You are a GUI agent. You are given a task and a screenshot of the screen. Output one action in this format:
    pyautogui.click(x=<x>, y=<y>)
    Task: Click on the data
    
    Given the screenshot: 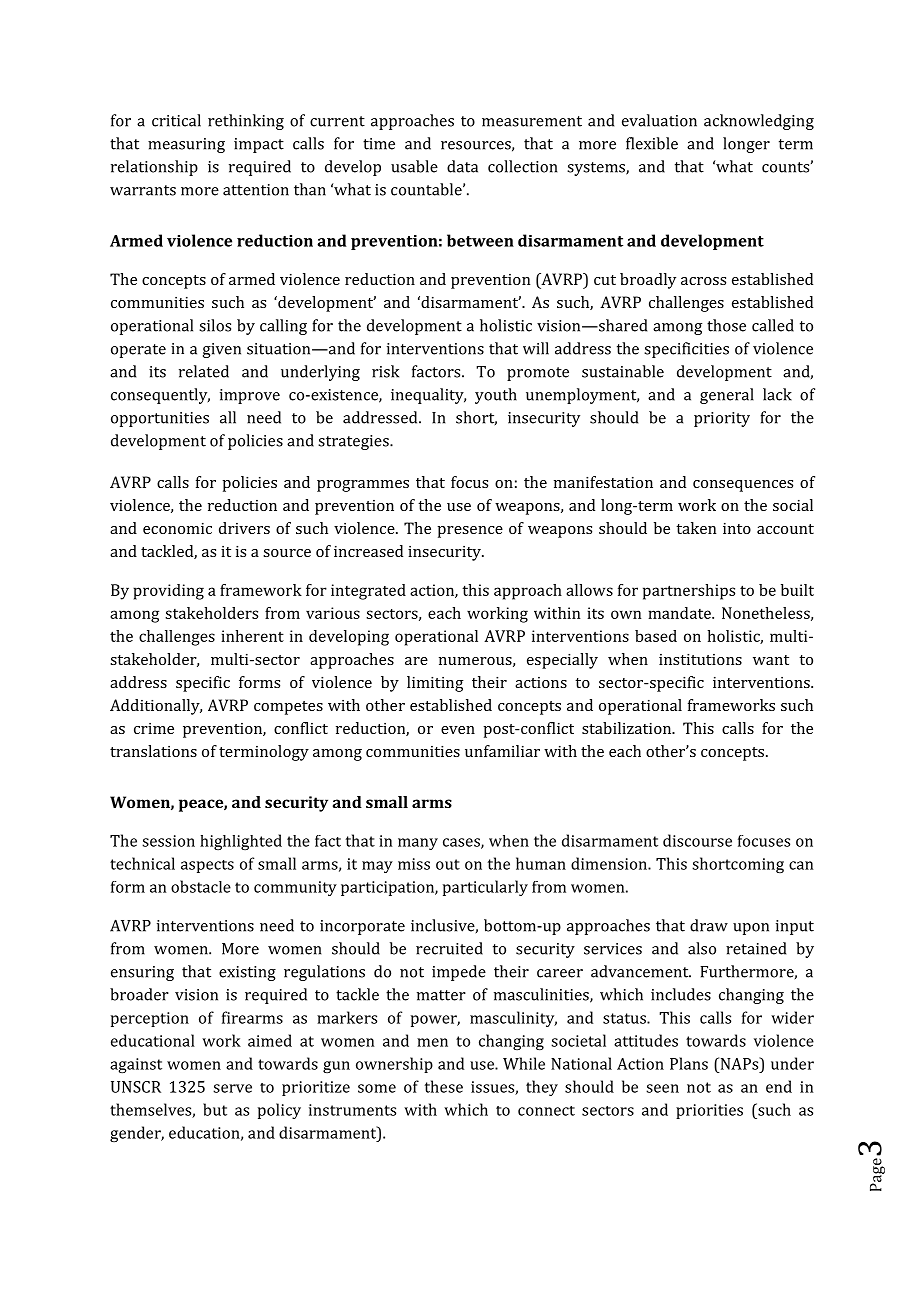 What is the action you would take?
    pyautogui.click(x=462, y=166)
